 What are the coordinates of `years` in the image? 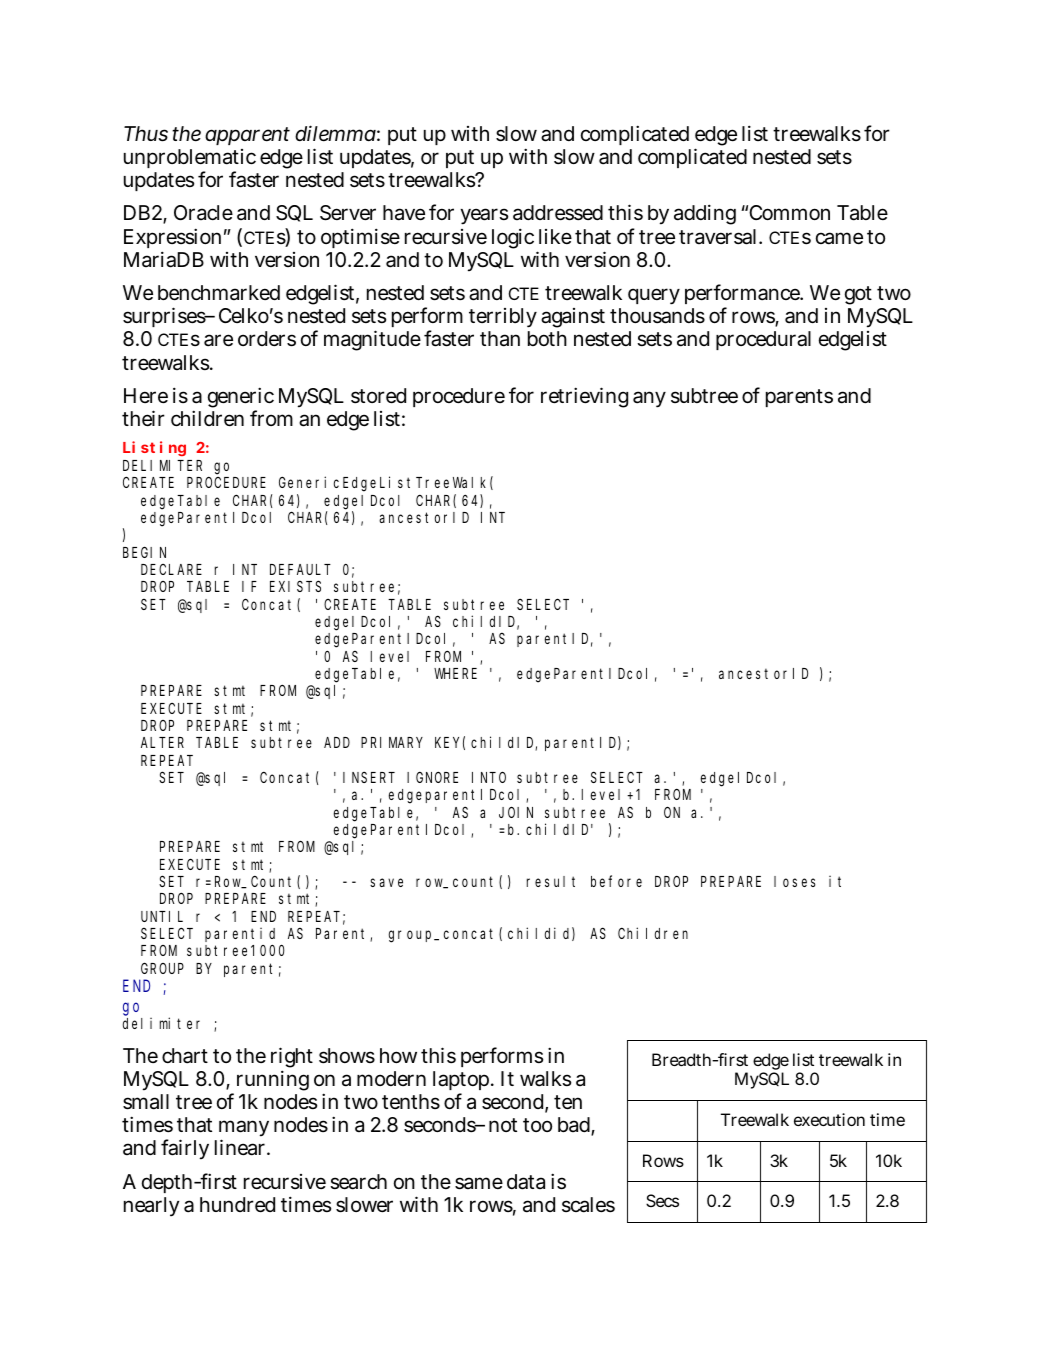 It's located at (484, 216).
